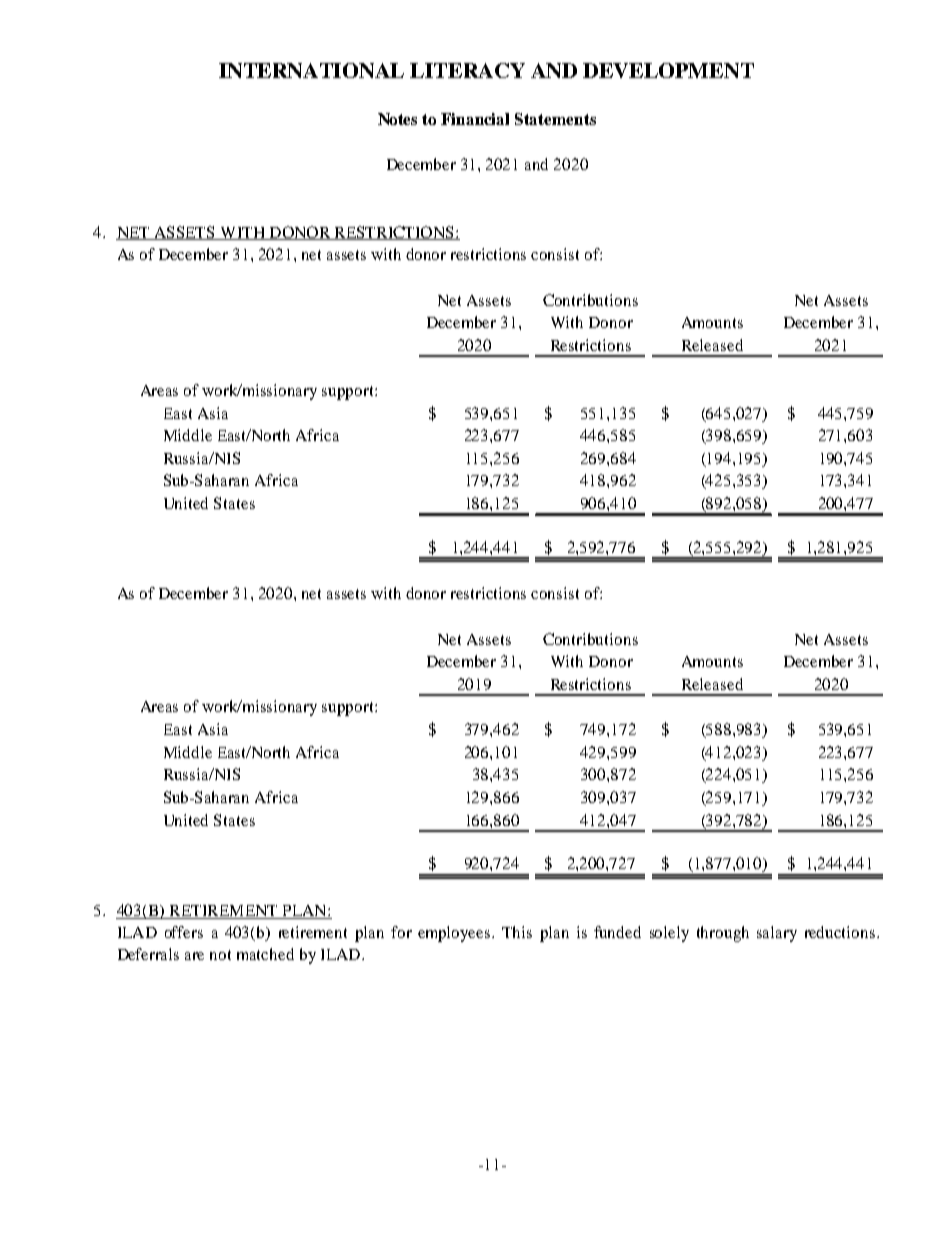  What do you see at coordinates (455, 934) in the screenshot?
I see `employees` at bounding box center [455, 934].
